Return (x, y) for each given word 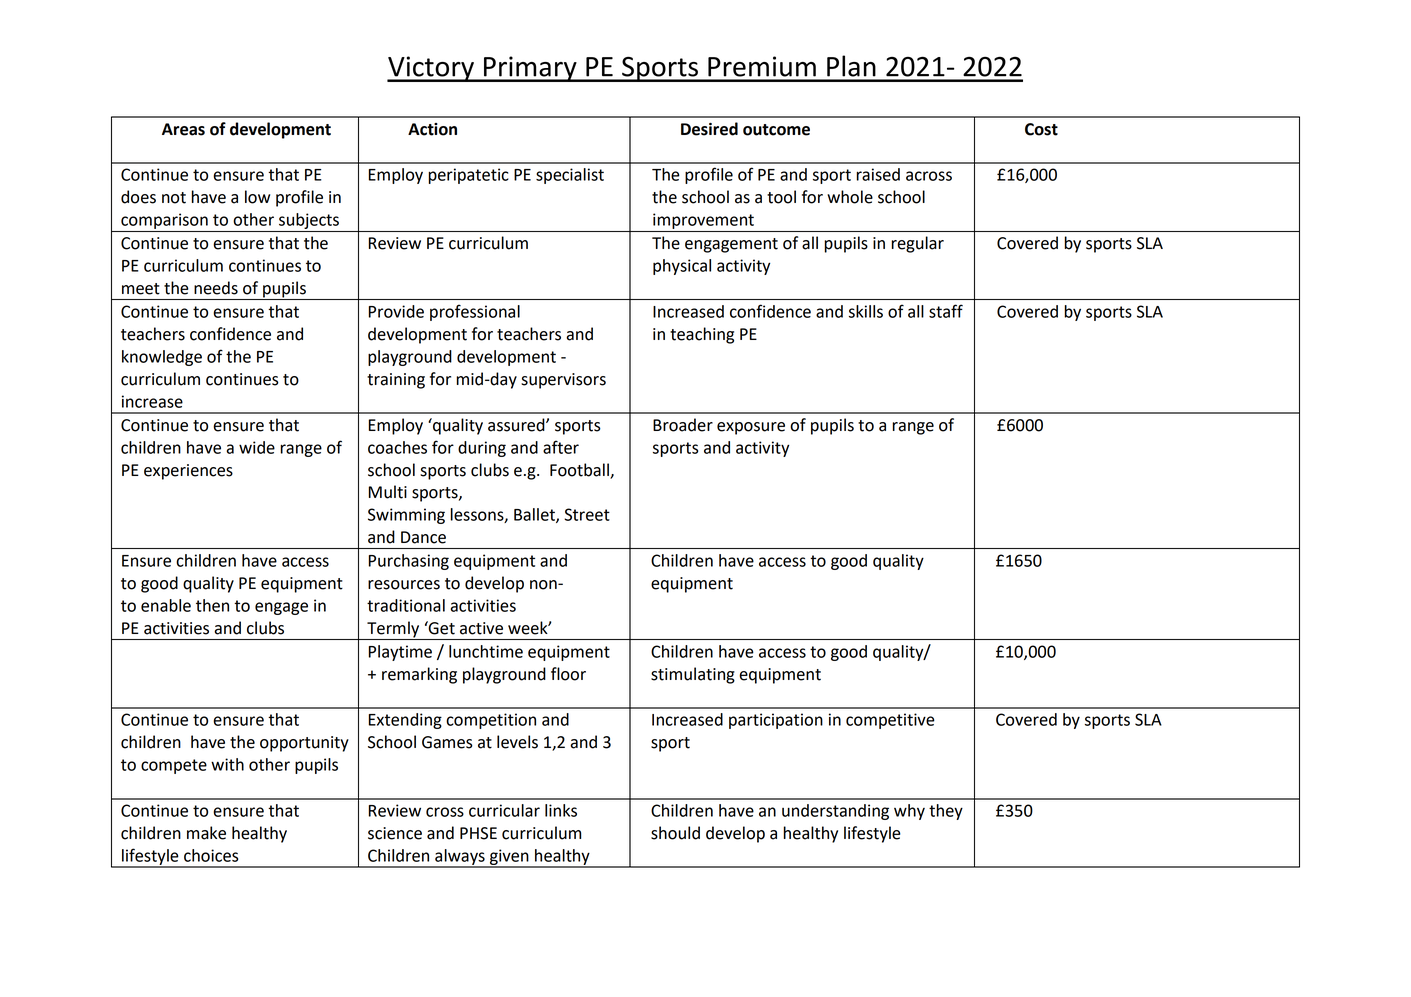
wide (257, 447)
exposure (751, 428)
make (206, 833)
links (561, 810)
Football (579, 470)
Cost (1041, 129)
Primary (530, 69)
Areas (183, 129)
